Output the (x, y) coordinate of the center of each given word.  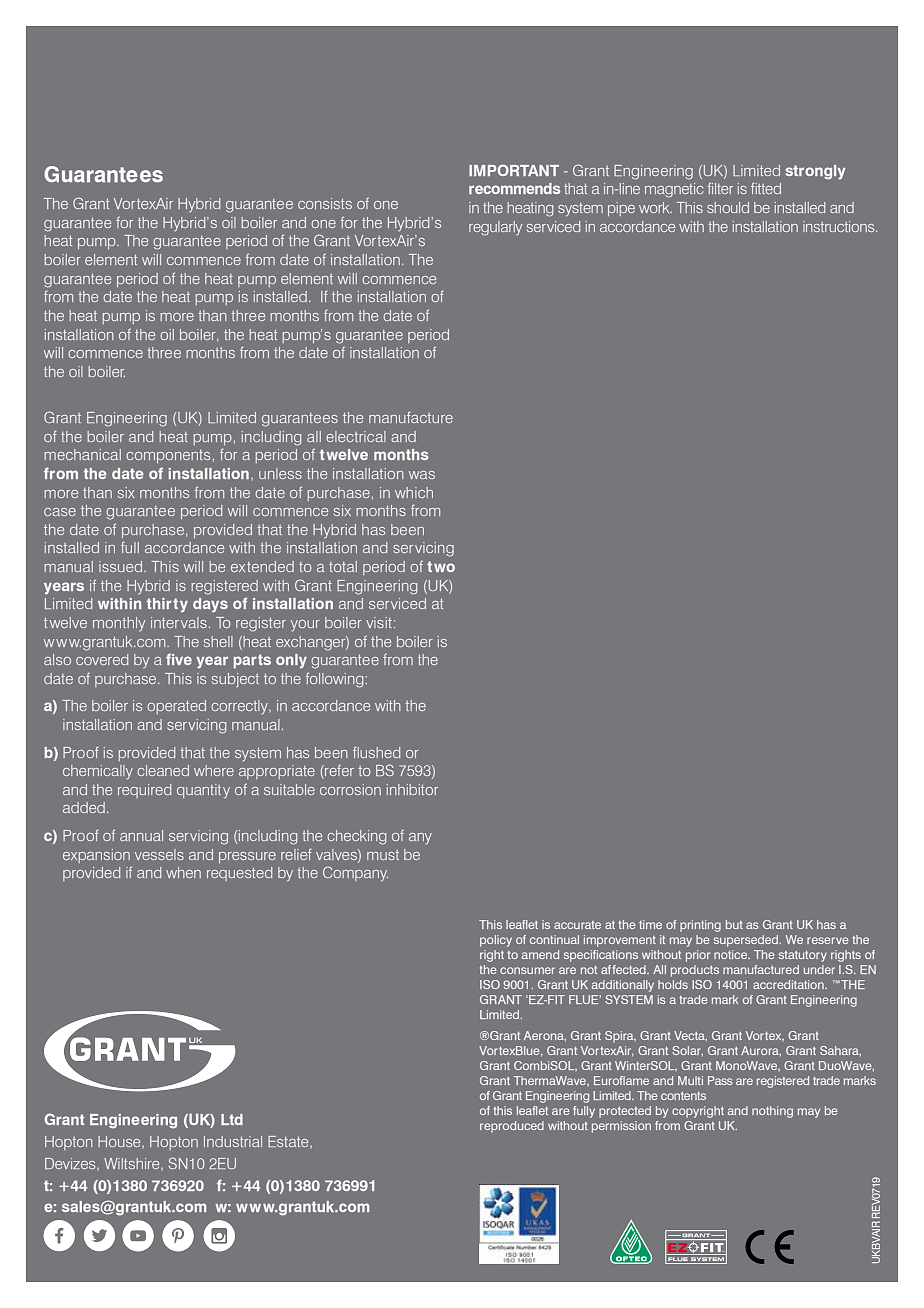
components (168, 456)
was (422, 475)
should (728, 207)
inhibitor (412, 789)
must (383, 855)
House (120, 1141)
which (414, 492)
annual (141, 835)
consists (325, 203)
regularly (495, 228)
